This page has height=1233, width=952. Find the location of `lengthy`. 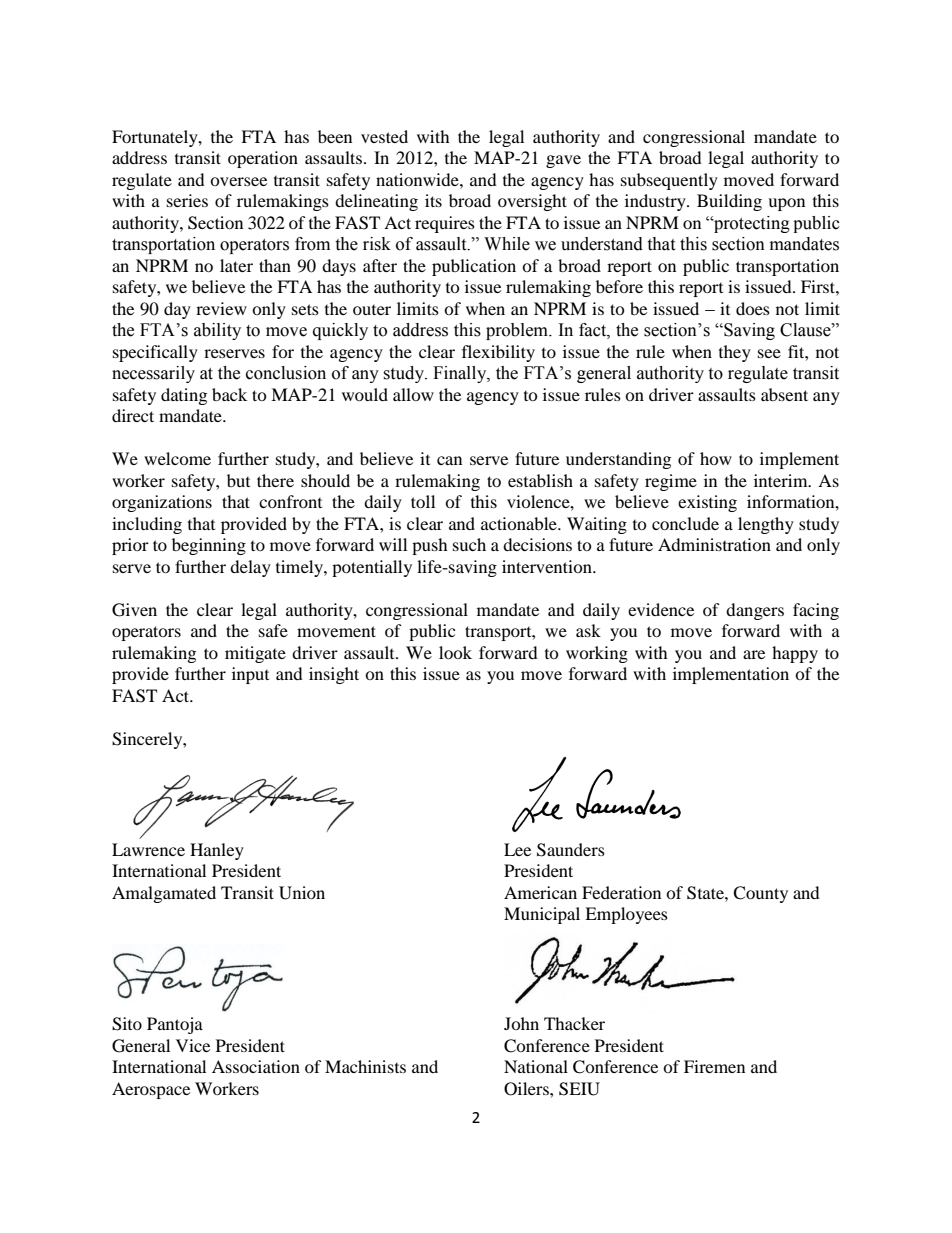

lengthy is located at coordinates (766, 525).
